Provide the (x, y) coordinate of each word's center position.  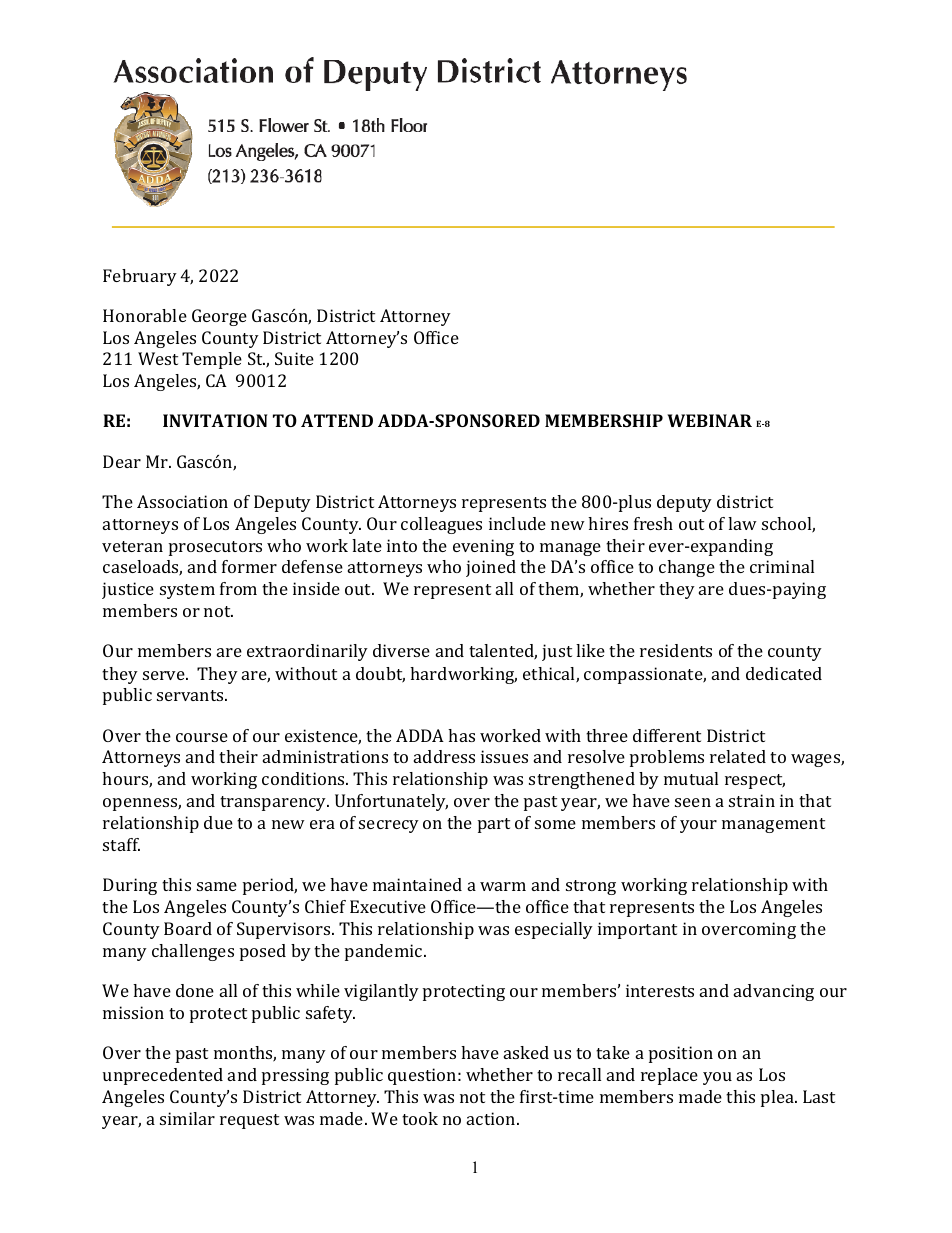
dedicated (784, 673)
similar (187, 1118)
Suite (294, 358)
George (219, 317)
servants (191, 695)
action (492, 1118)
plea (778, 1098)
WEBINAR (709, 420)
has (461, 735)
